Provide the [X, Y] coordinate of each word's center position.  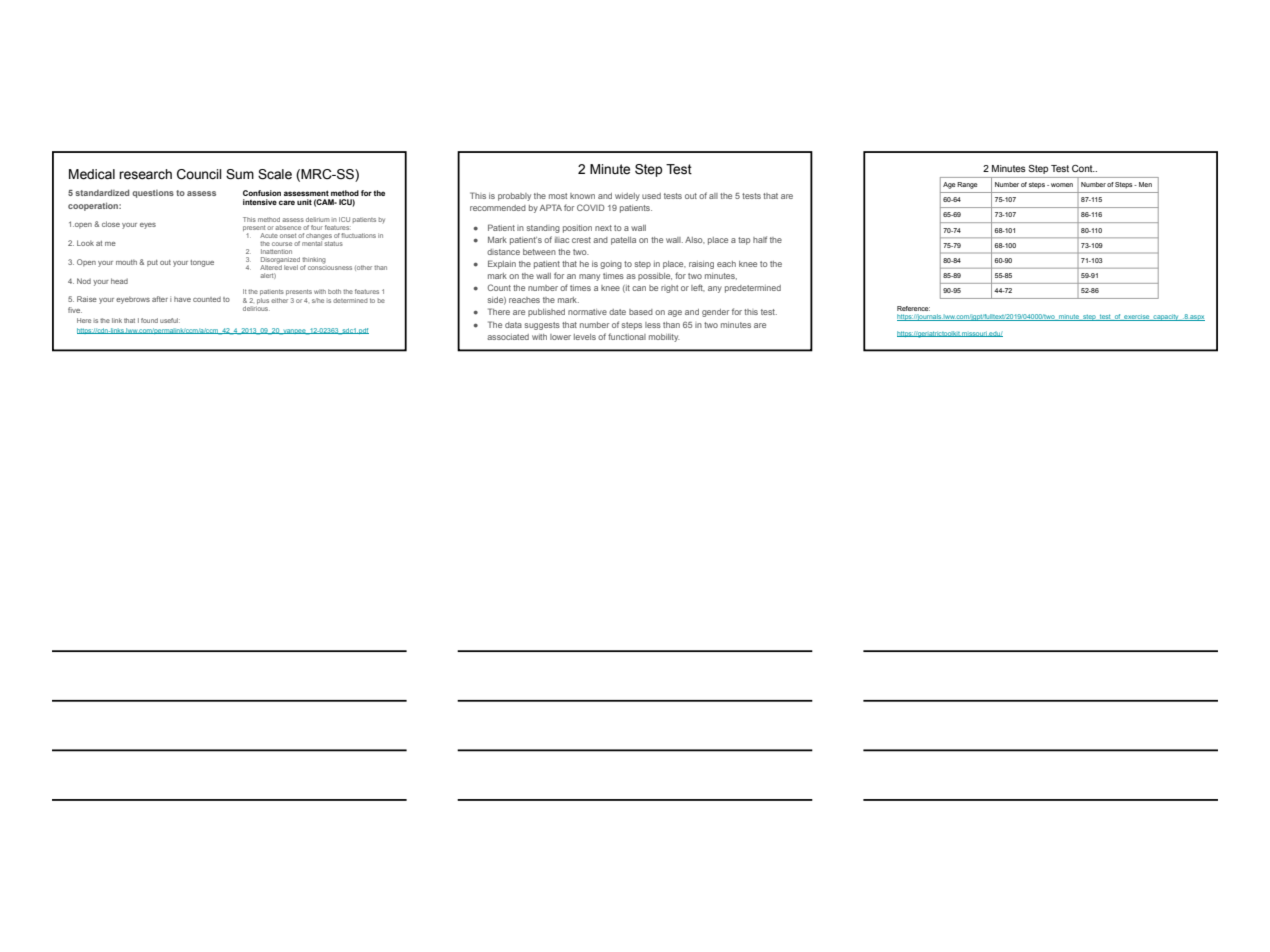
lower [560, 337]
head [119, 281]
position [577, 229]
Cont [1083, 168]
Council [199, 174]
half [760, 239]
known [582, 196]
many [589, 277]
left [698, 287]
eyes [148, 226]
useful [170, 320]
